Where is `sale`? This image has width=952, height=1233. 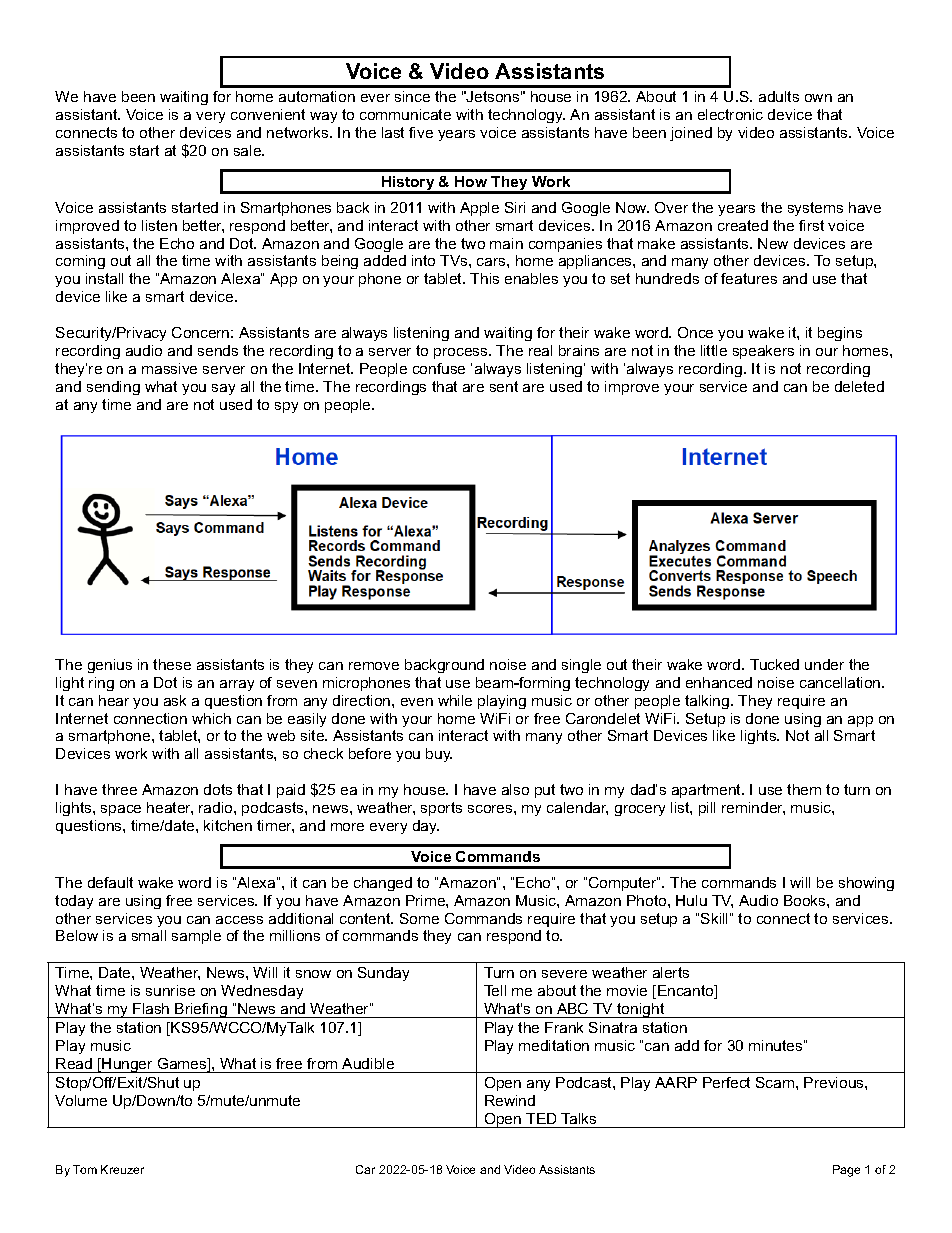 sale is located at coordinates (249, 150).
